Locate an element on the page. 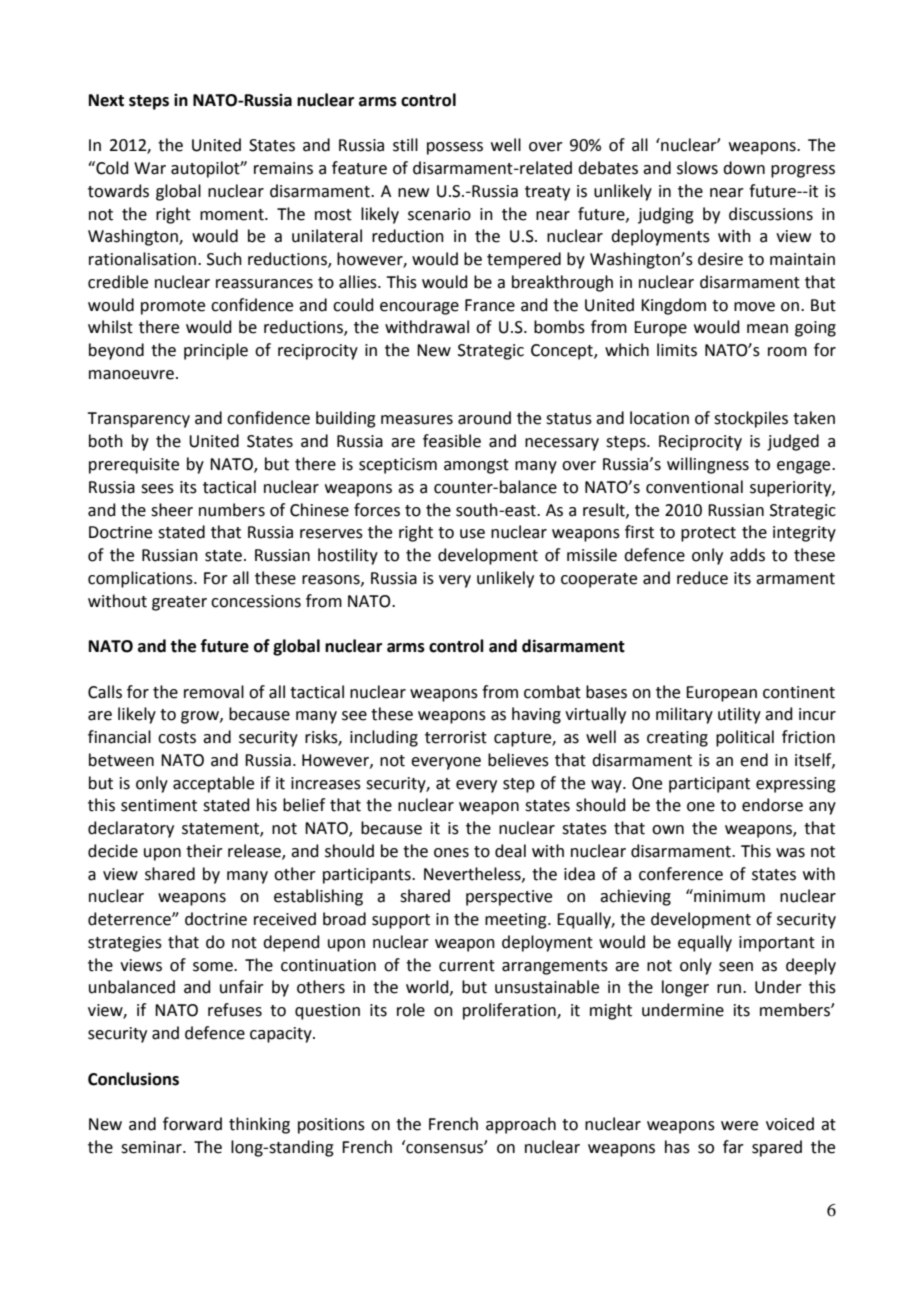  minimum is located at coordinates (728, 896).
